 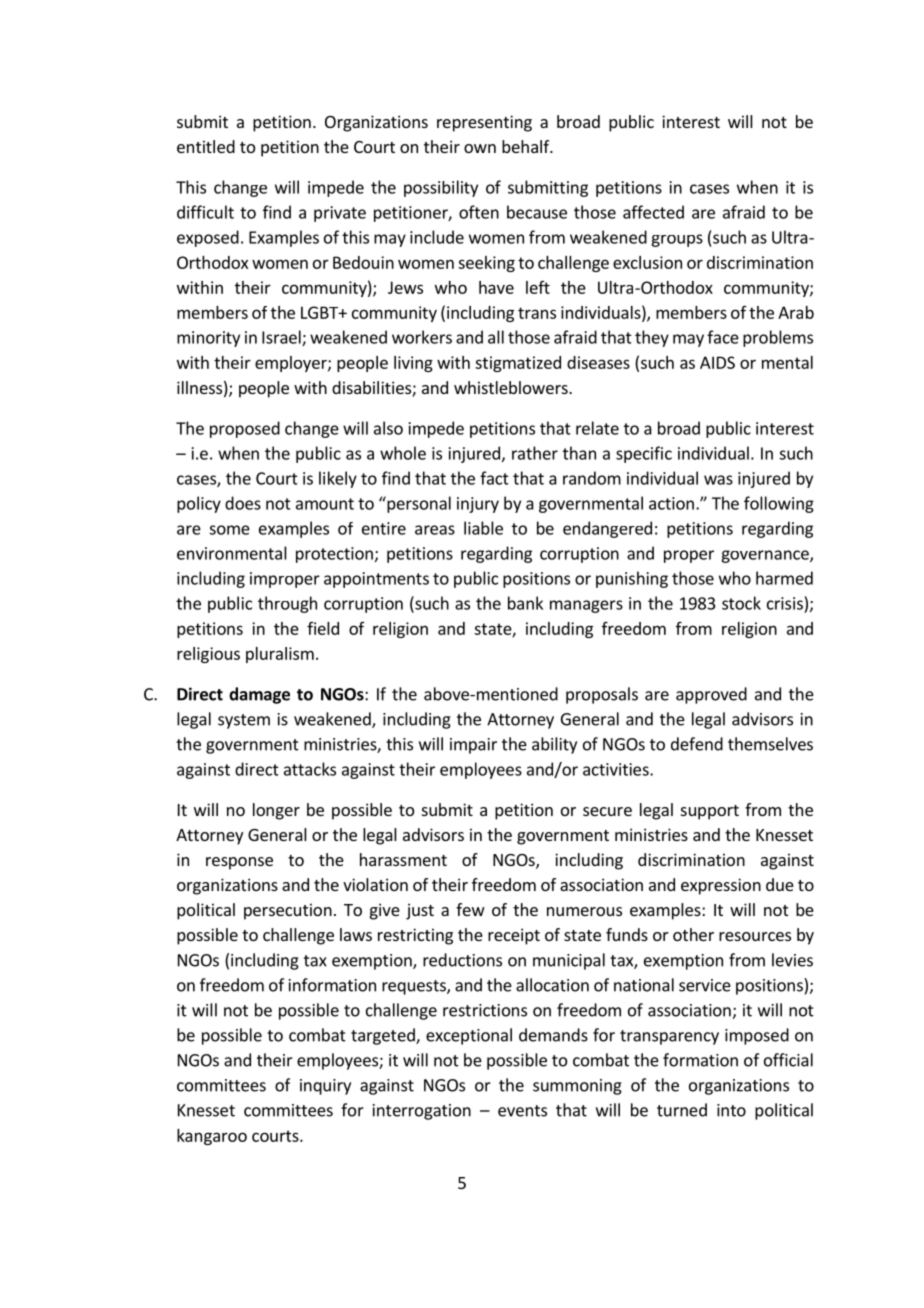 What do you see at coordinates (470, 909) in the screenshot?
I see `few` at bounding box center [470, 909].
